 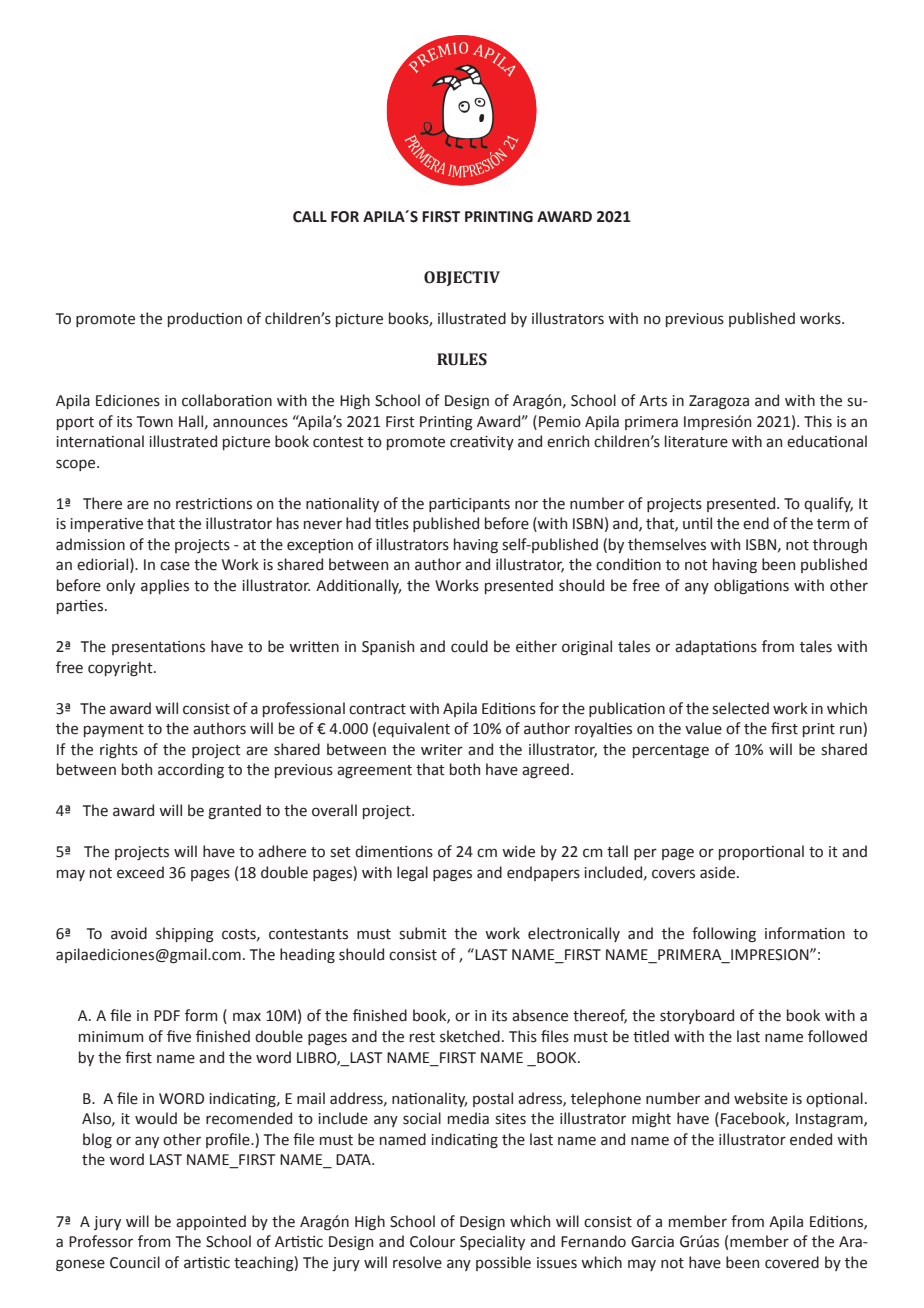 I want to click on following, so click(x=724, y=934).
